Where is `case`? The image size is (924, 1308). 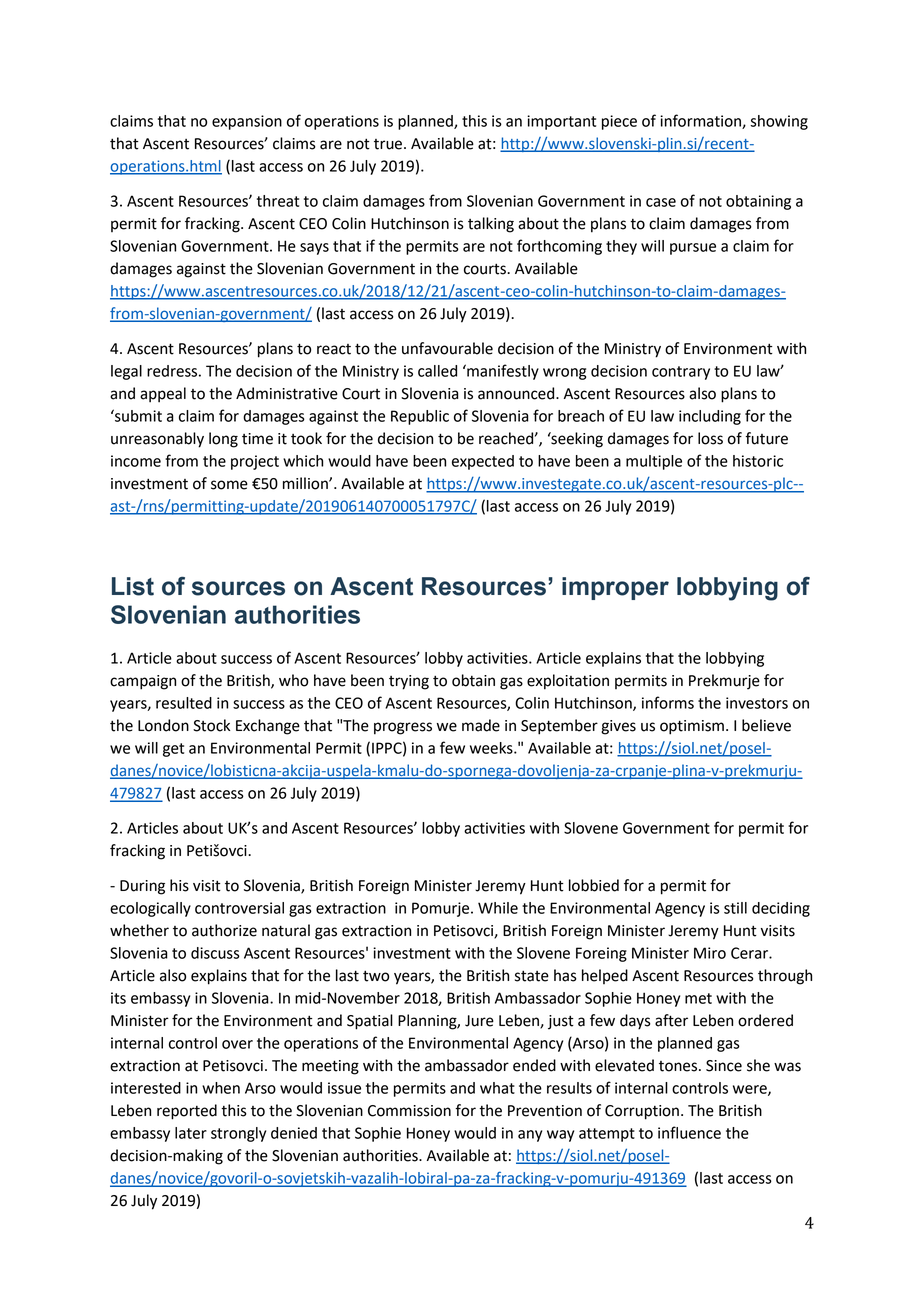 case is located at coordinates (661, 202).
